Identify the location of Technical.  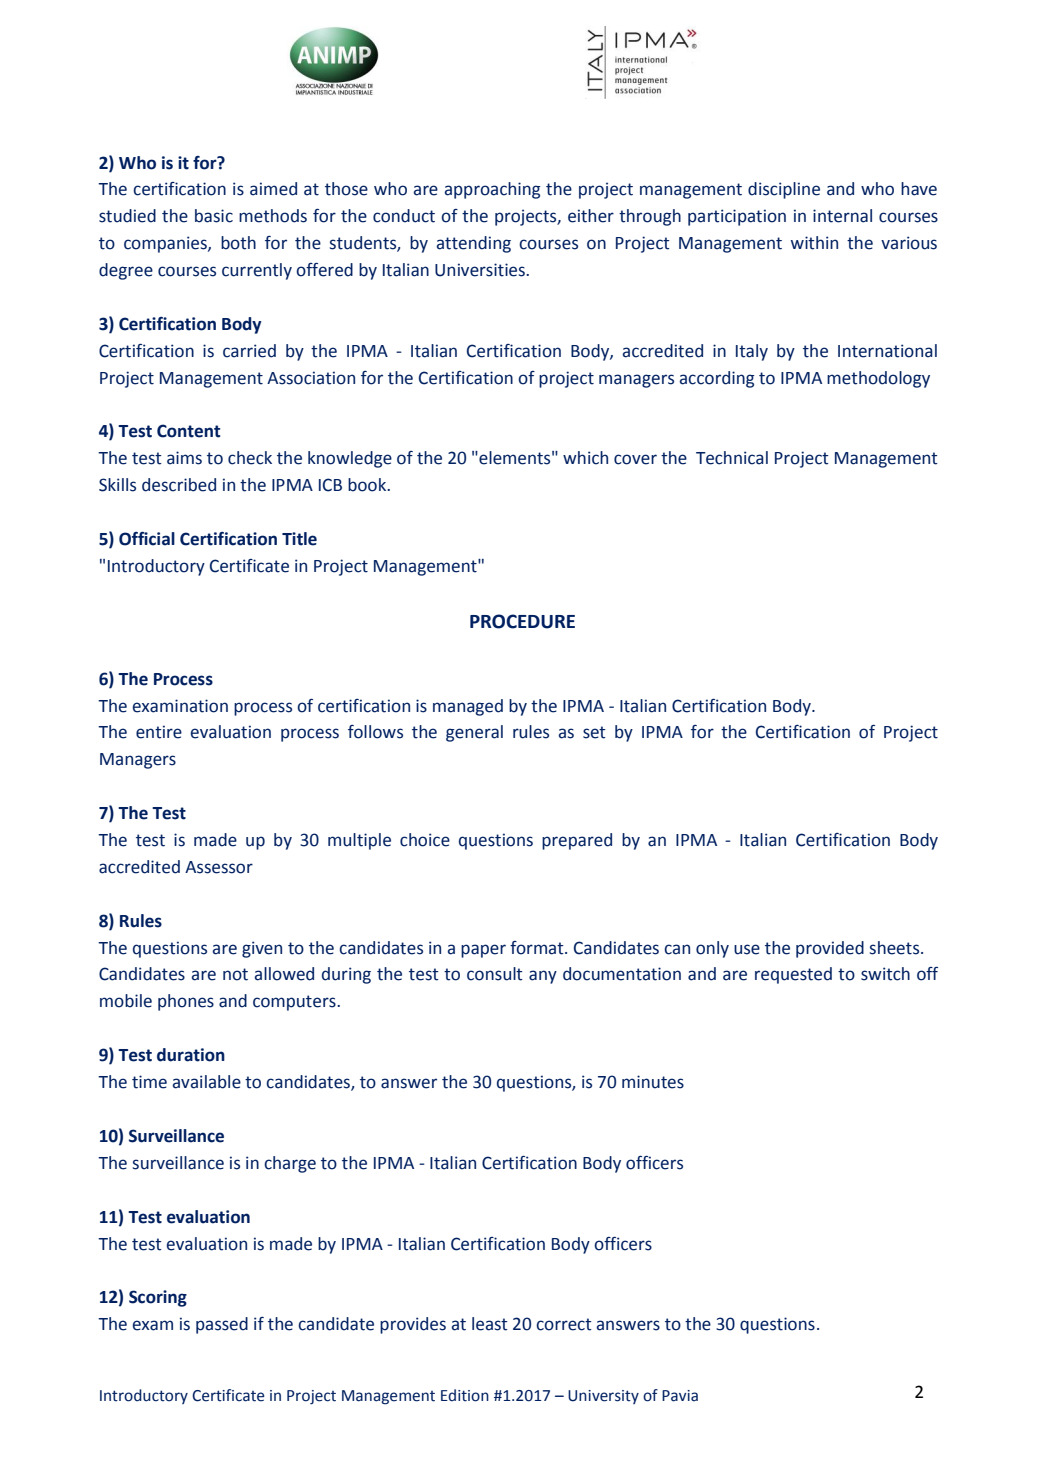
(732, 458).
